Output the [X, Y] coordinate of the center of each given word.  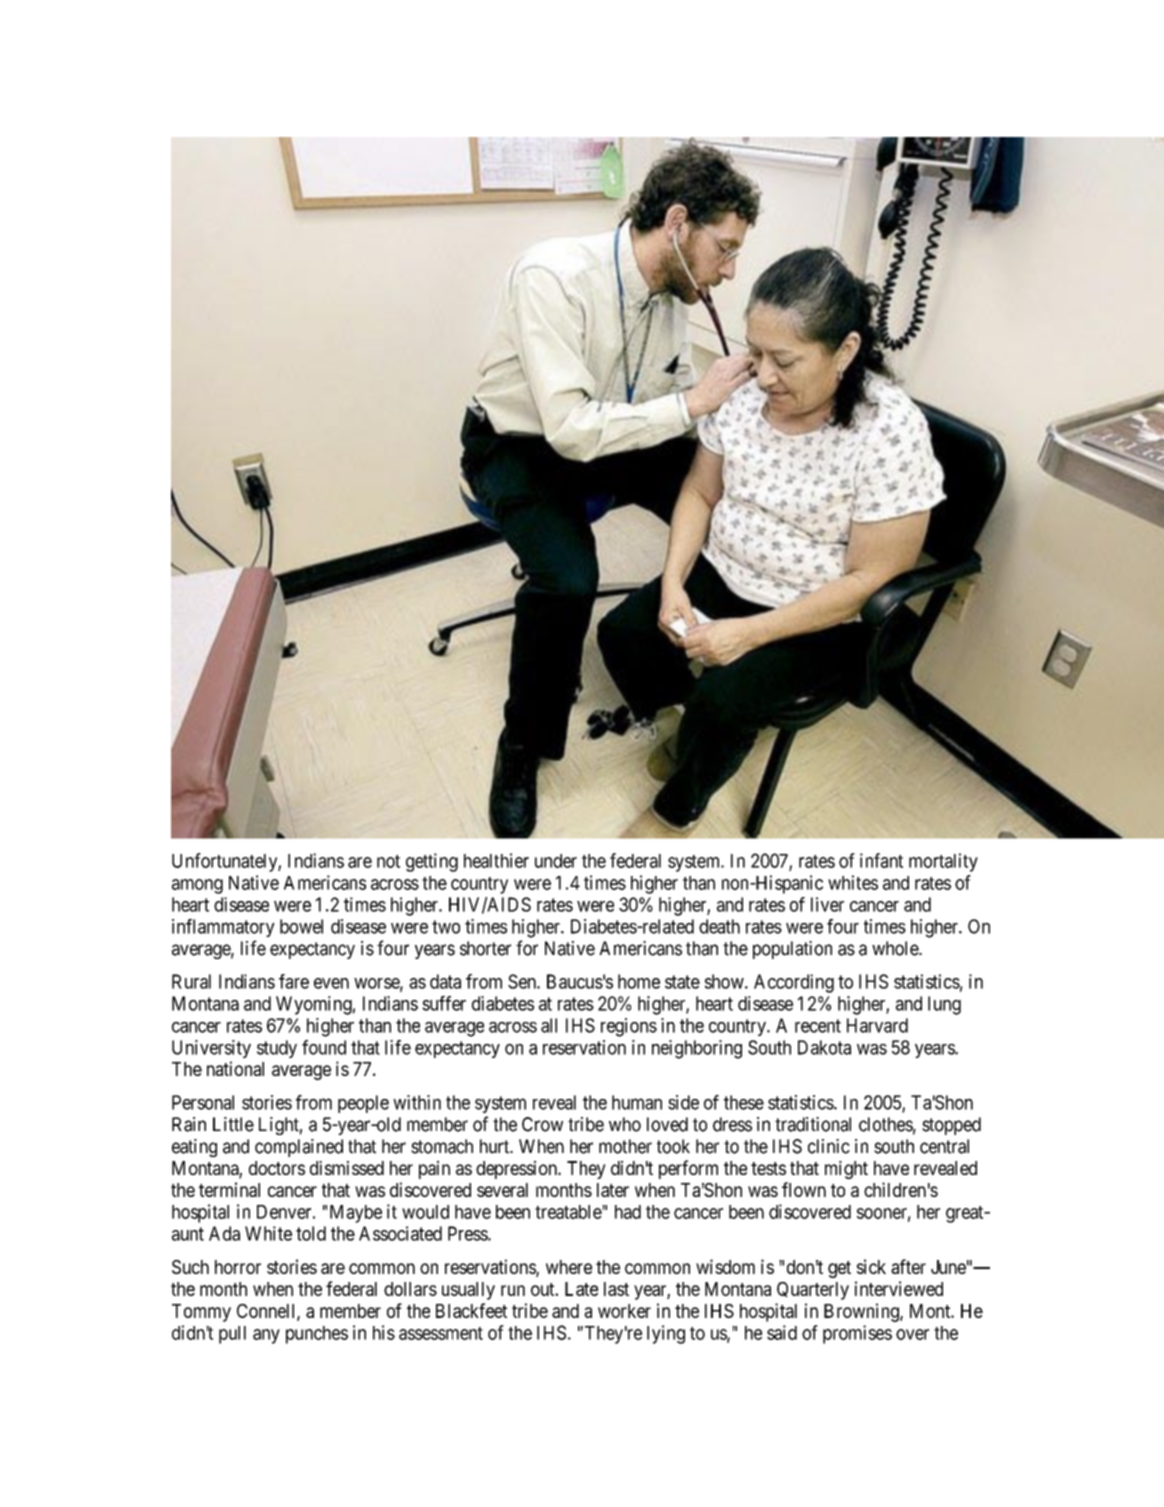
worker [624, 1311]
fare [294, 981]
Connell [267, 1312]
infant [881, 860]
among [197, 886]
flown [804, 1189]
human [637, 1102]
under [556, 861]
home [639, 981]
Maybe [356, 1214]
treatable [569, 1212]
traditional [813, 1124]
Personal [203, 1102]
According [794, 983]
